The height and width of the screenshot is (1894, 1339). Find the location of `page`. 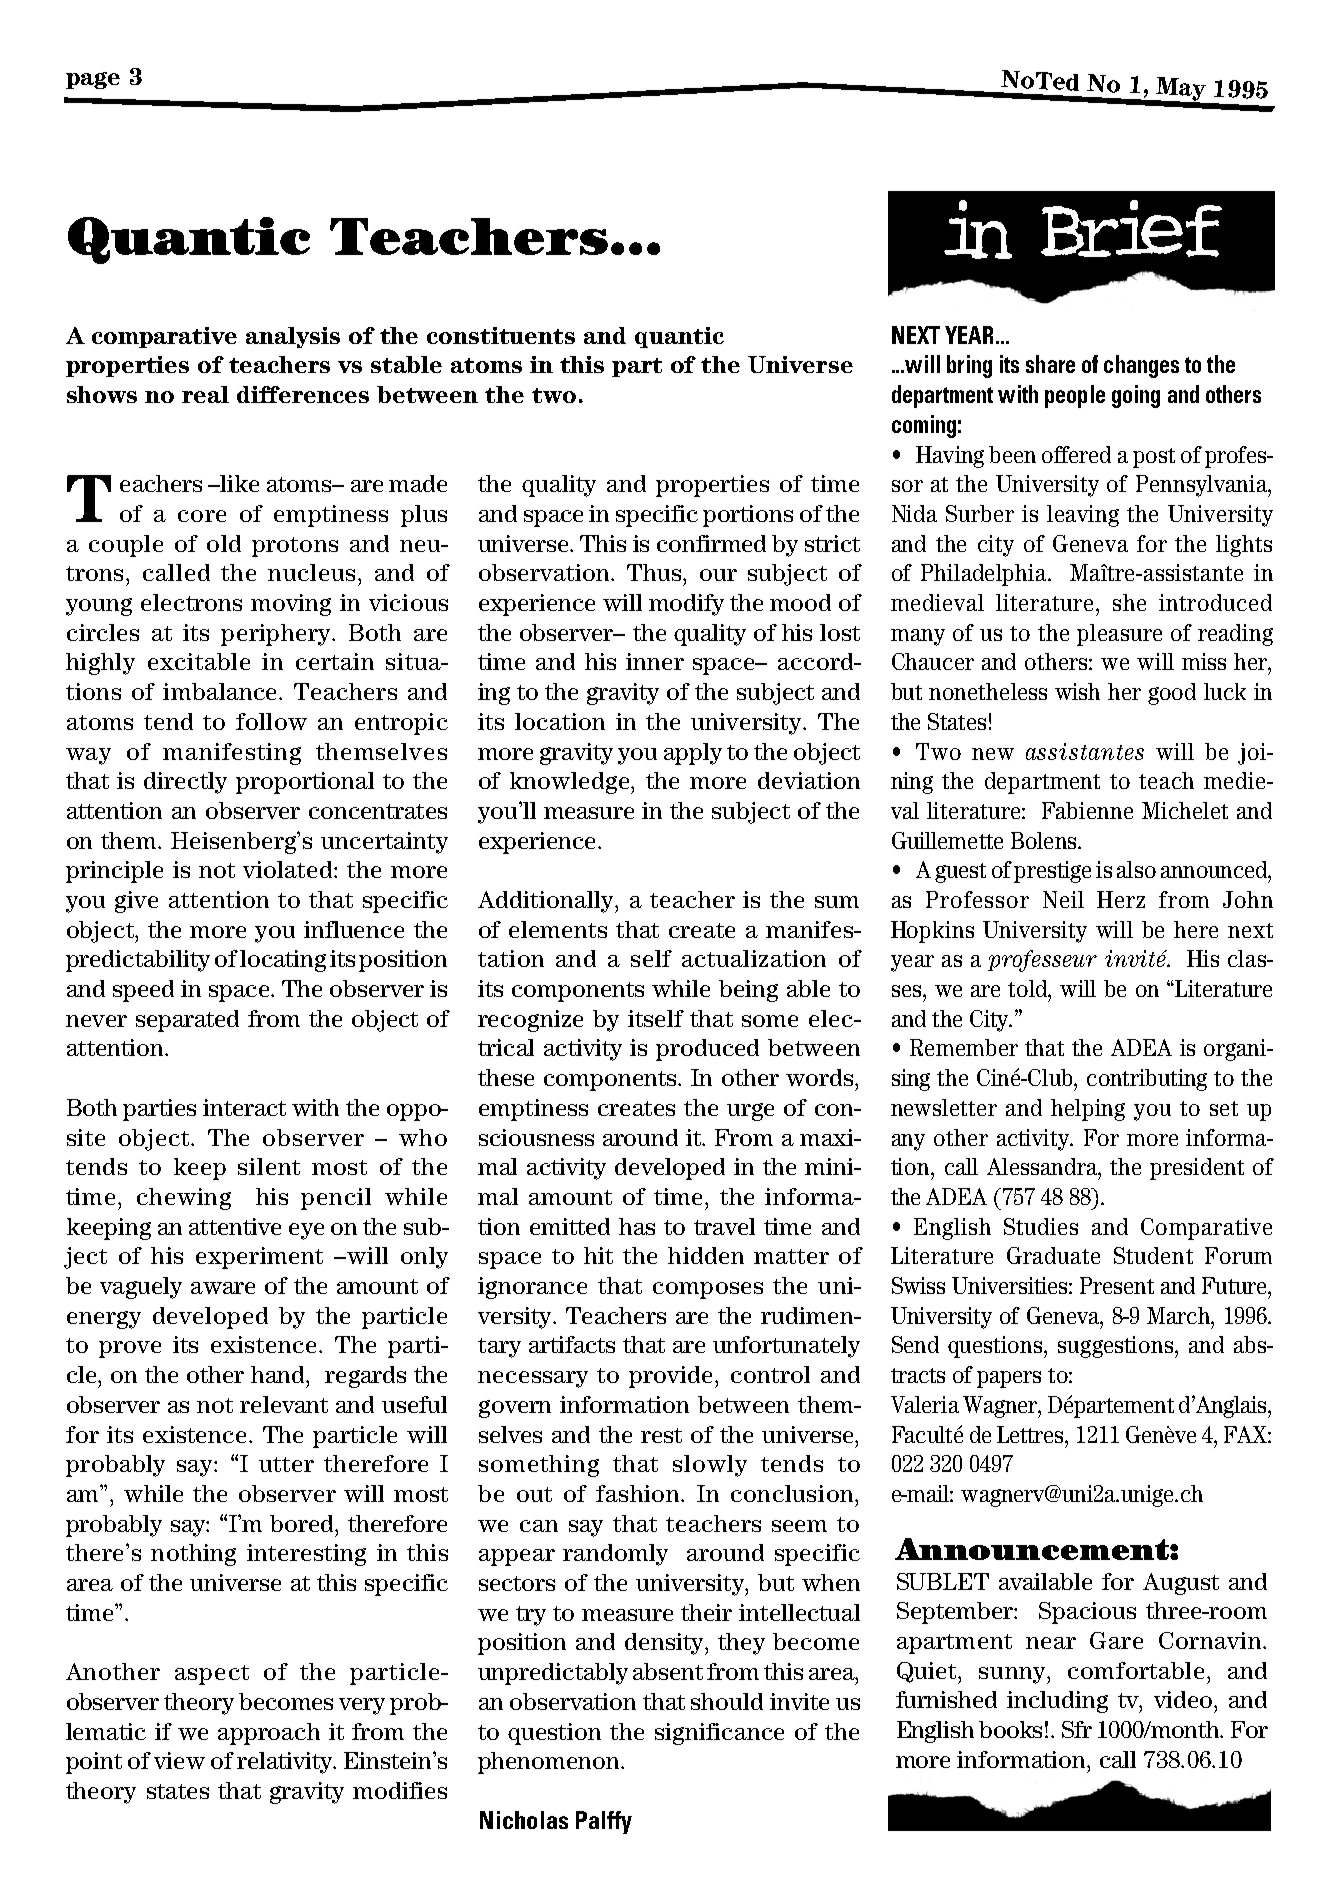

page is located at coordinates (93, 80).
